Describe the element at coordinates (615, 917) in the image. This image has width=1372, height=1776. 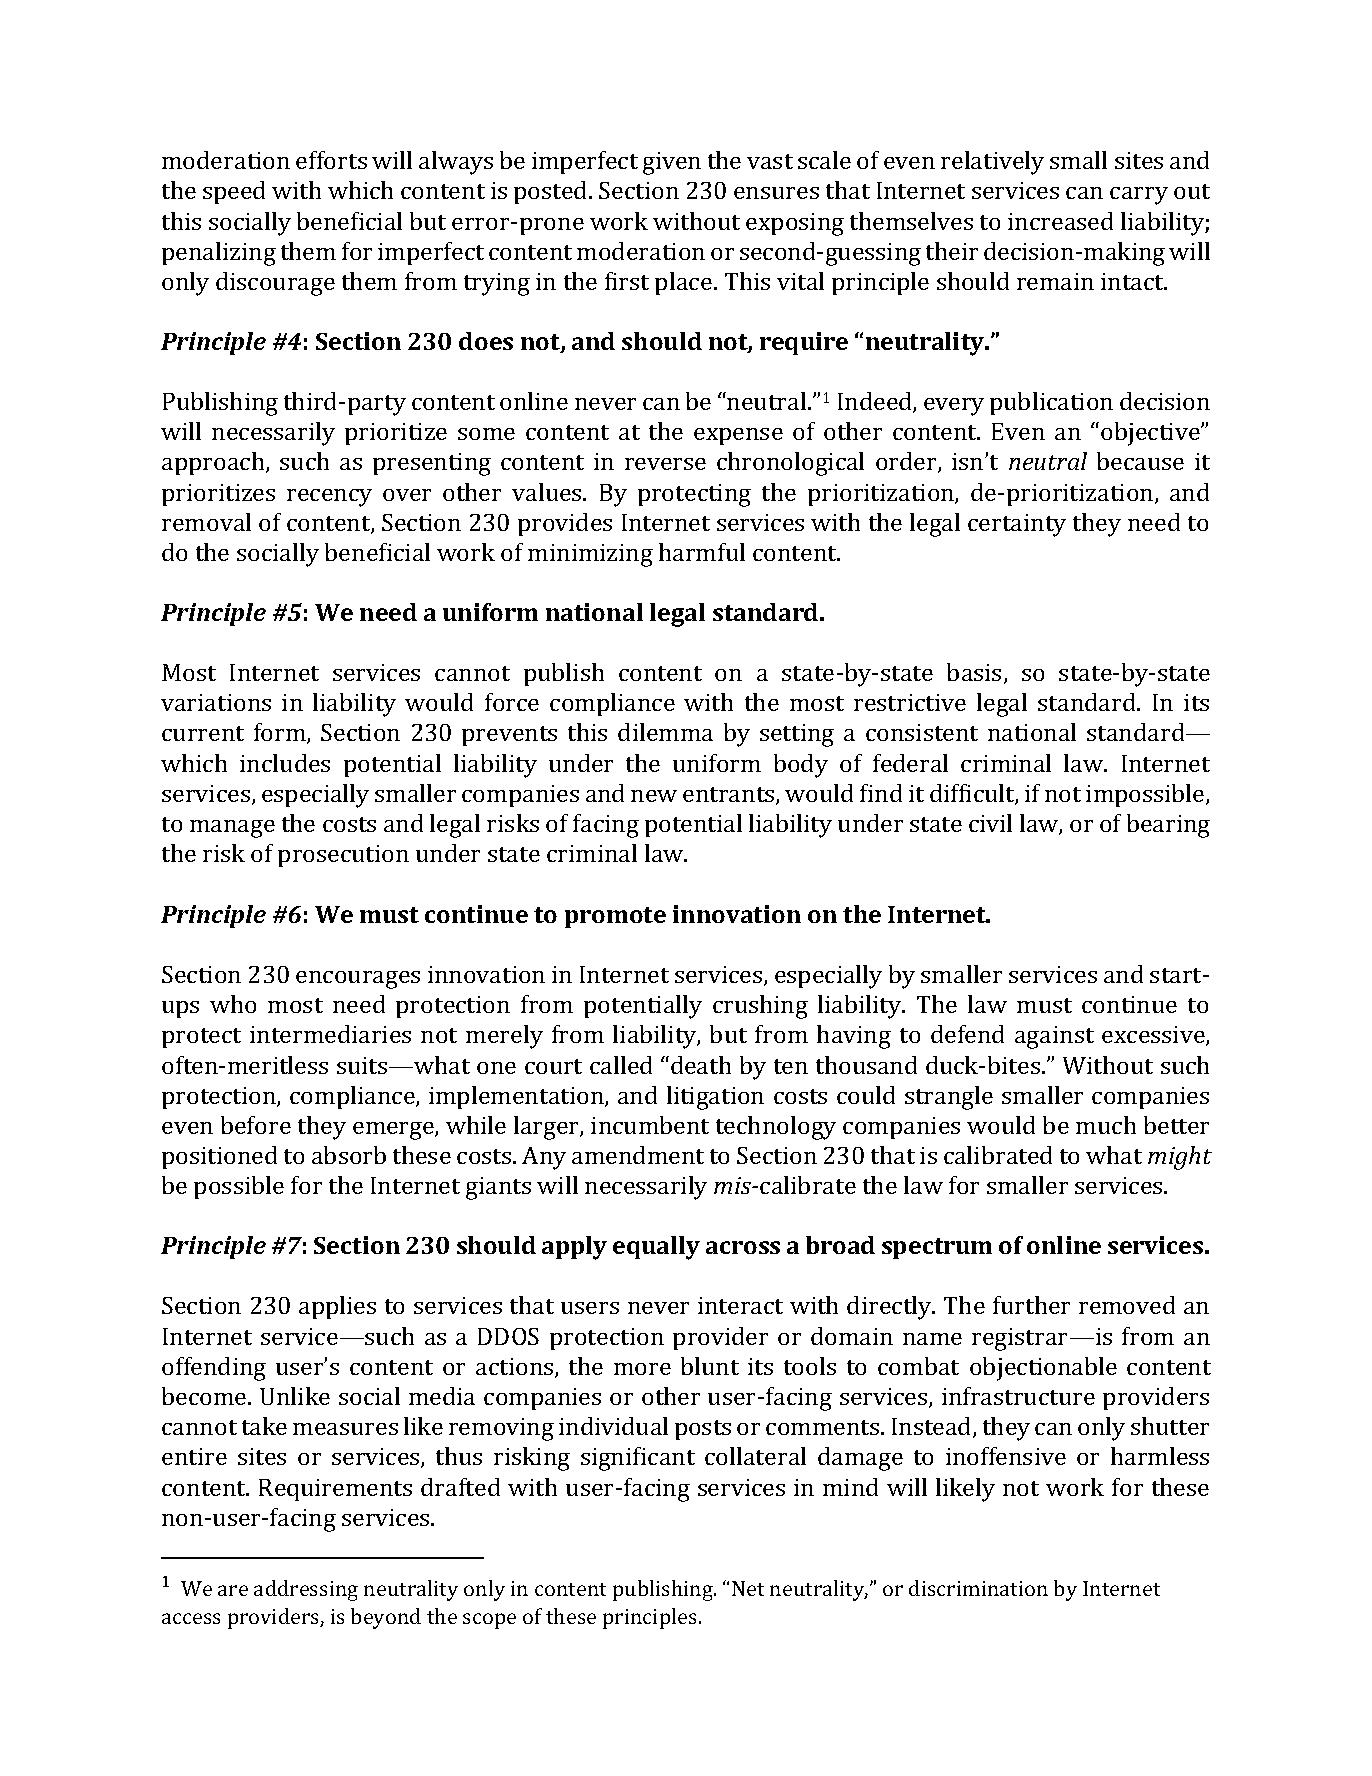
I see `promote` at that location.
